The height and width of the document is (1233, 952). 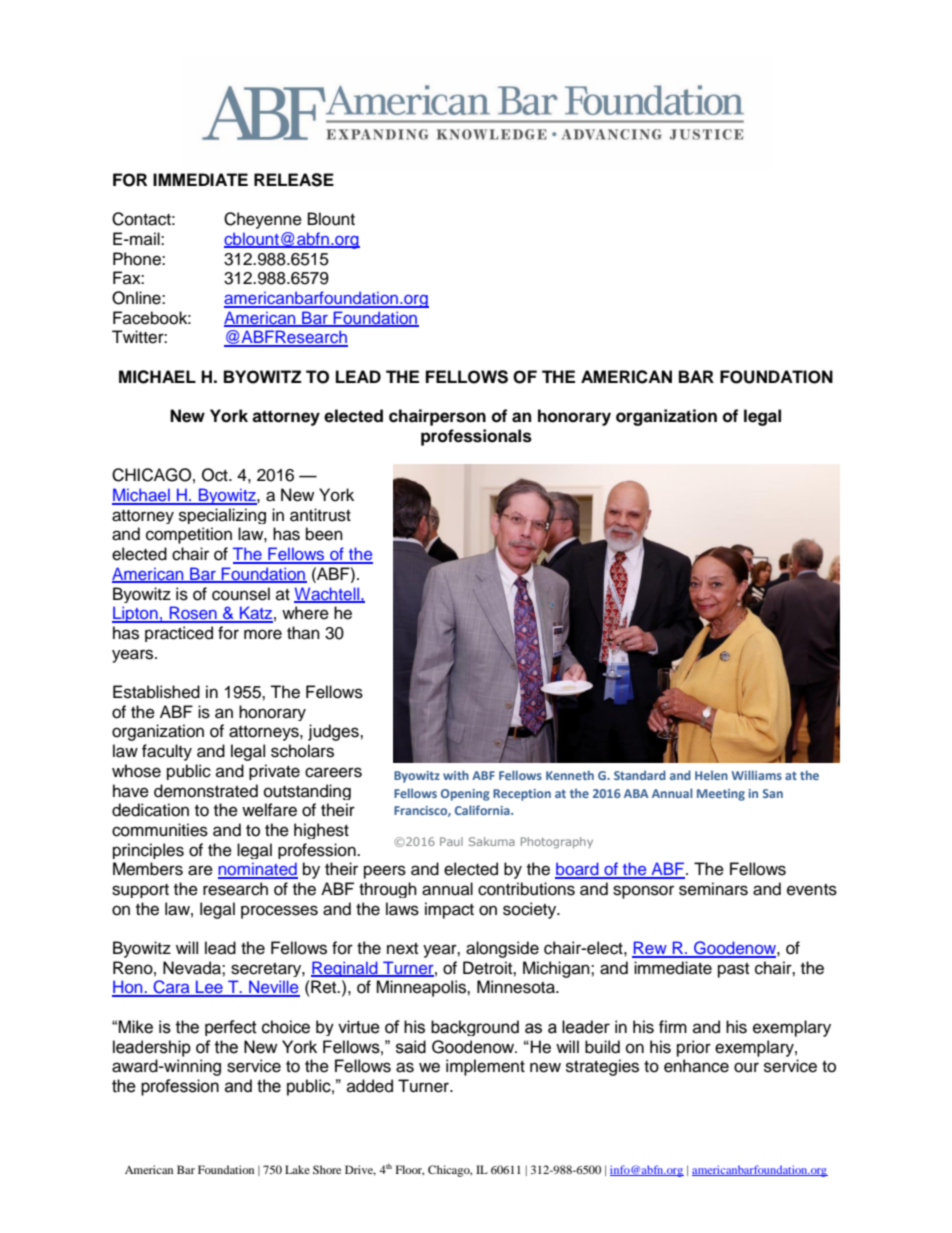 I want to click on with, so click(x=456, y=775).
